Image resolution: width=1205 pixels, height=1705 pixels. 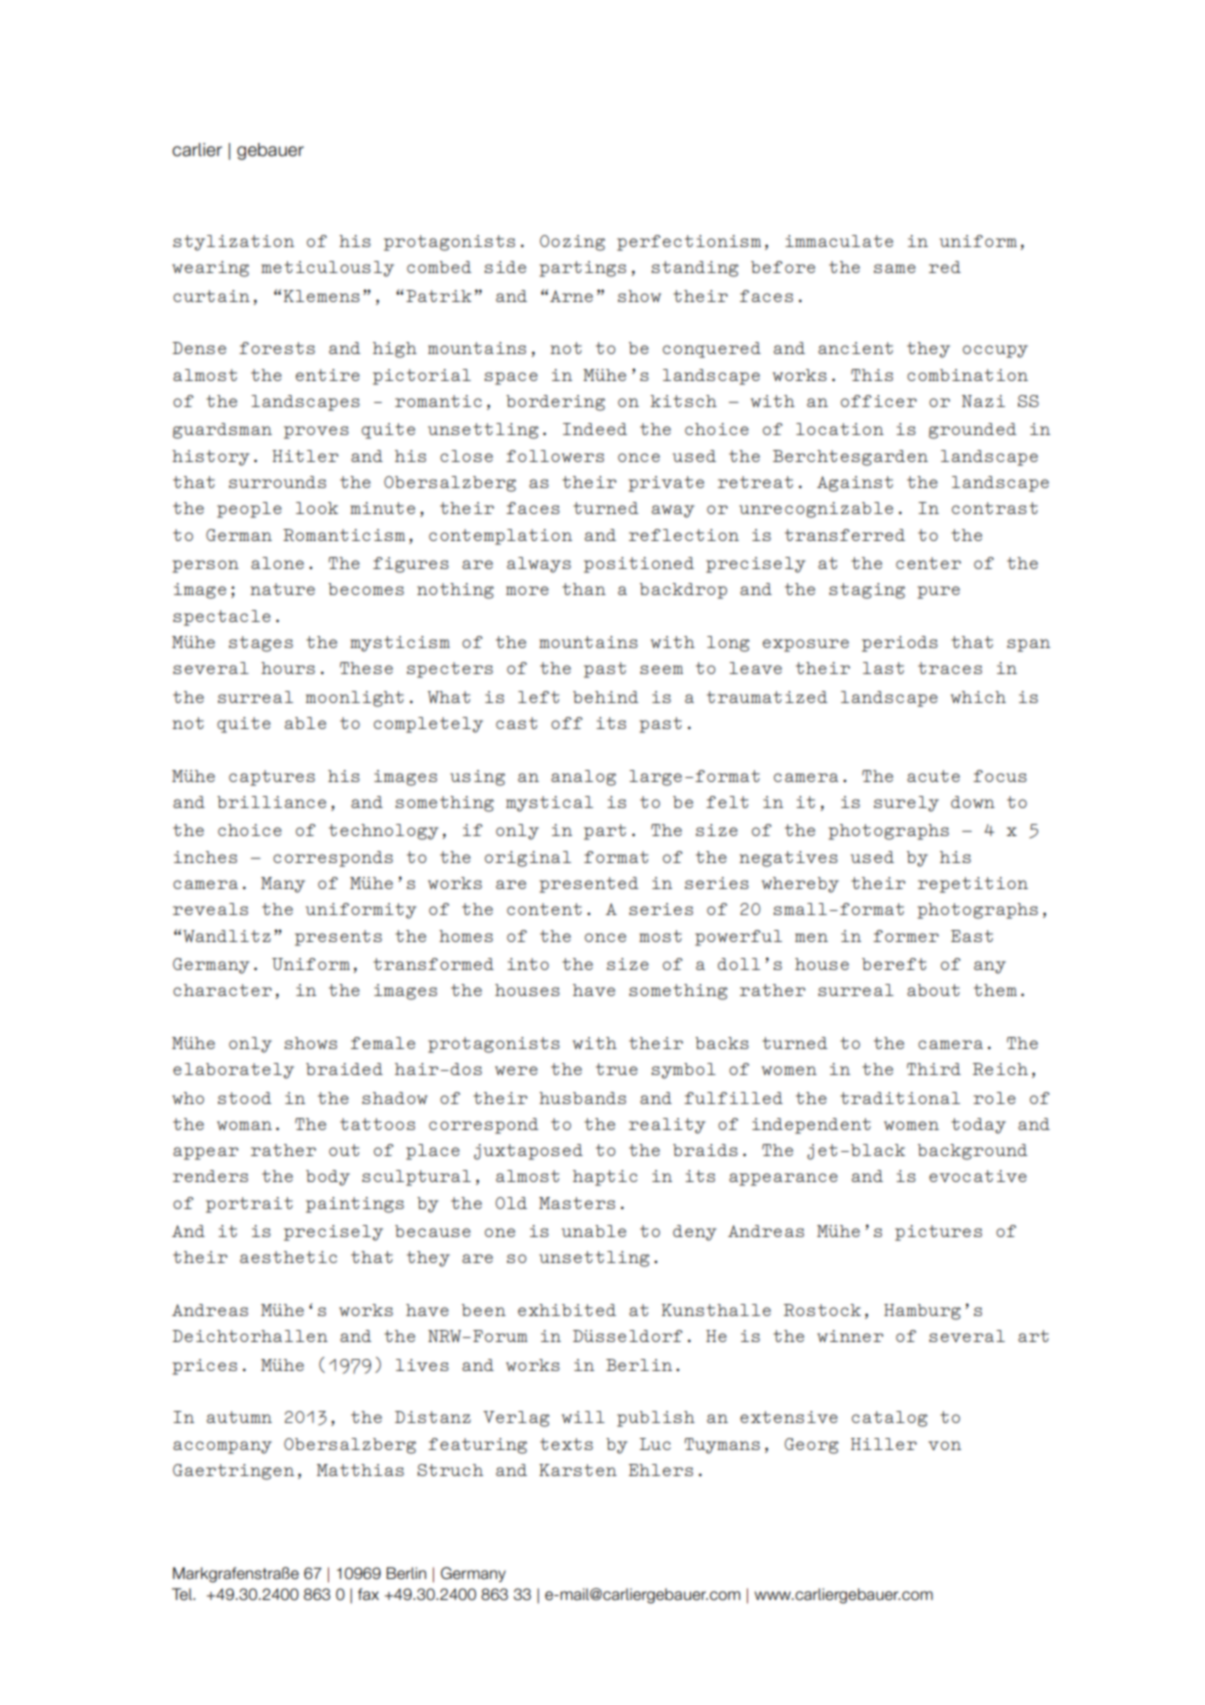 What do you see at coordinates (322, 296) in the screenshot?
I see `Klemens` at bounding box center [322, 296].
